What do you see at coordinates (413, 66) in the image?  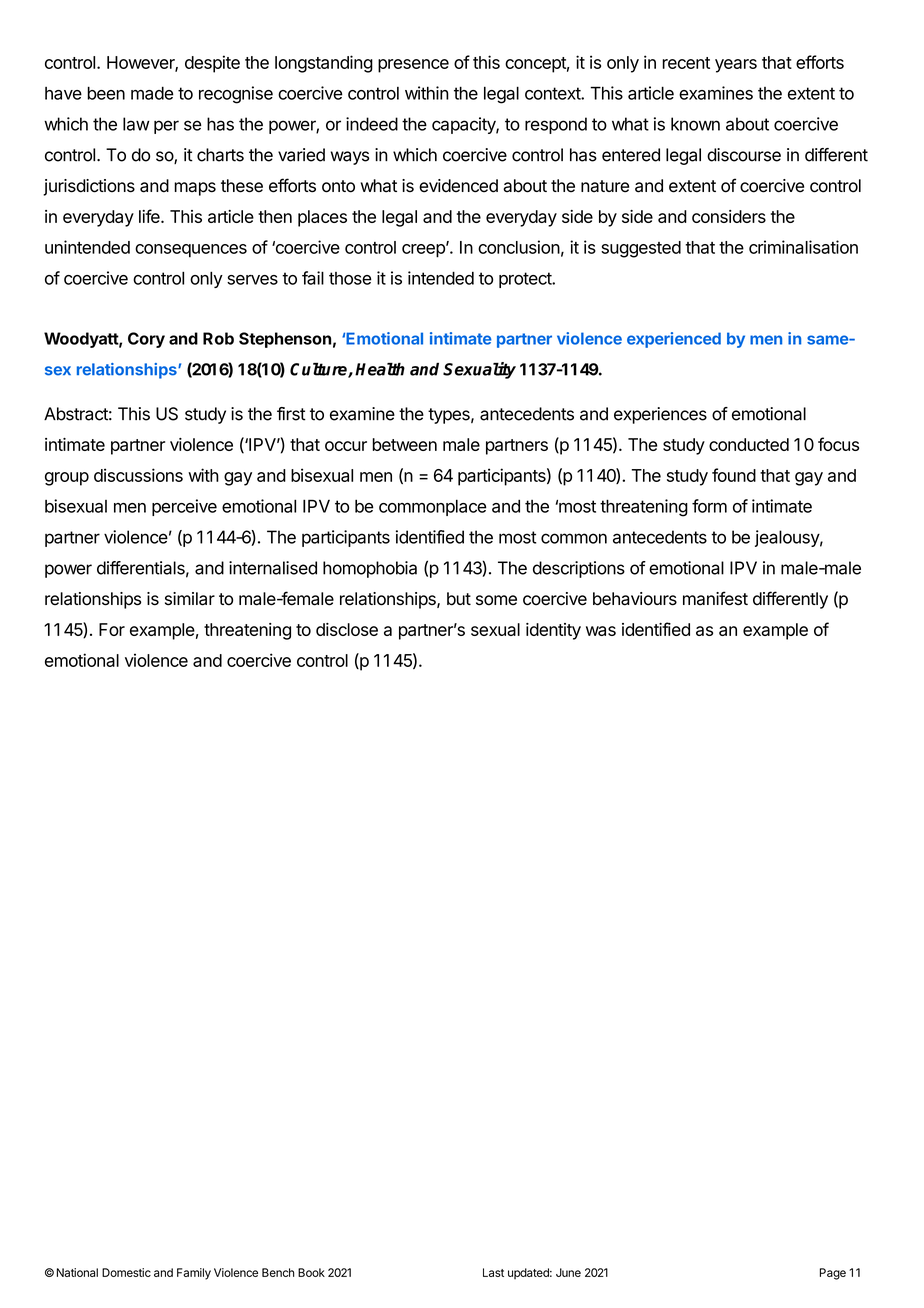 I see `presence` at bounding box center [413, 66].
